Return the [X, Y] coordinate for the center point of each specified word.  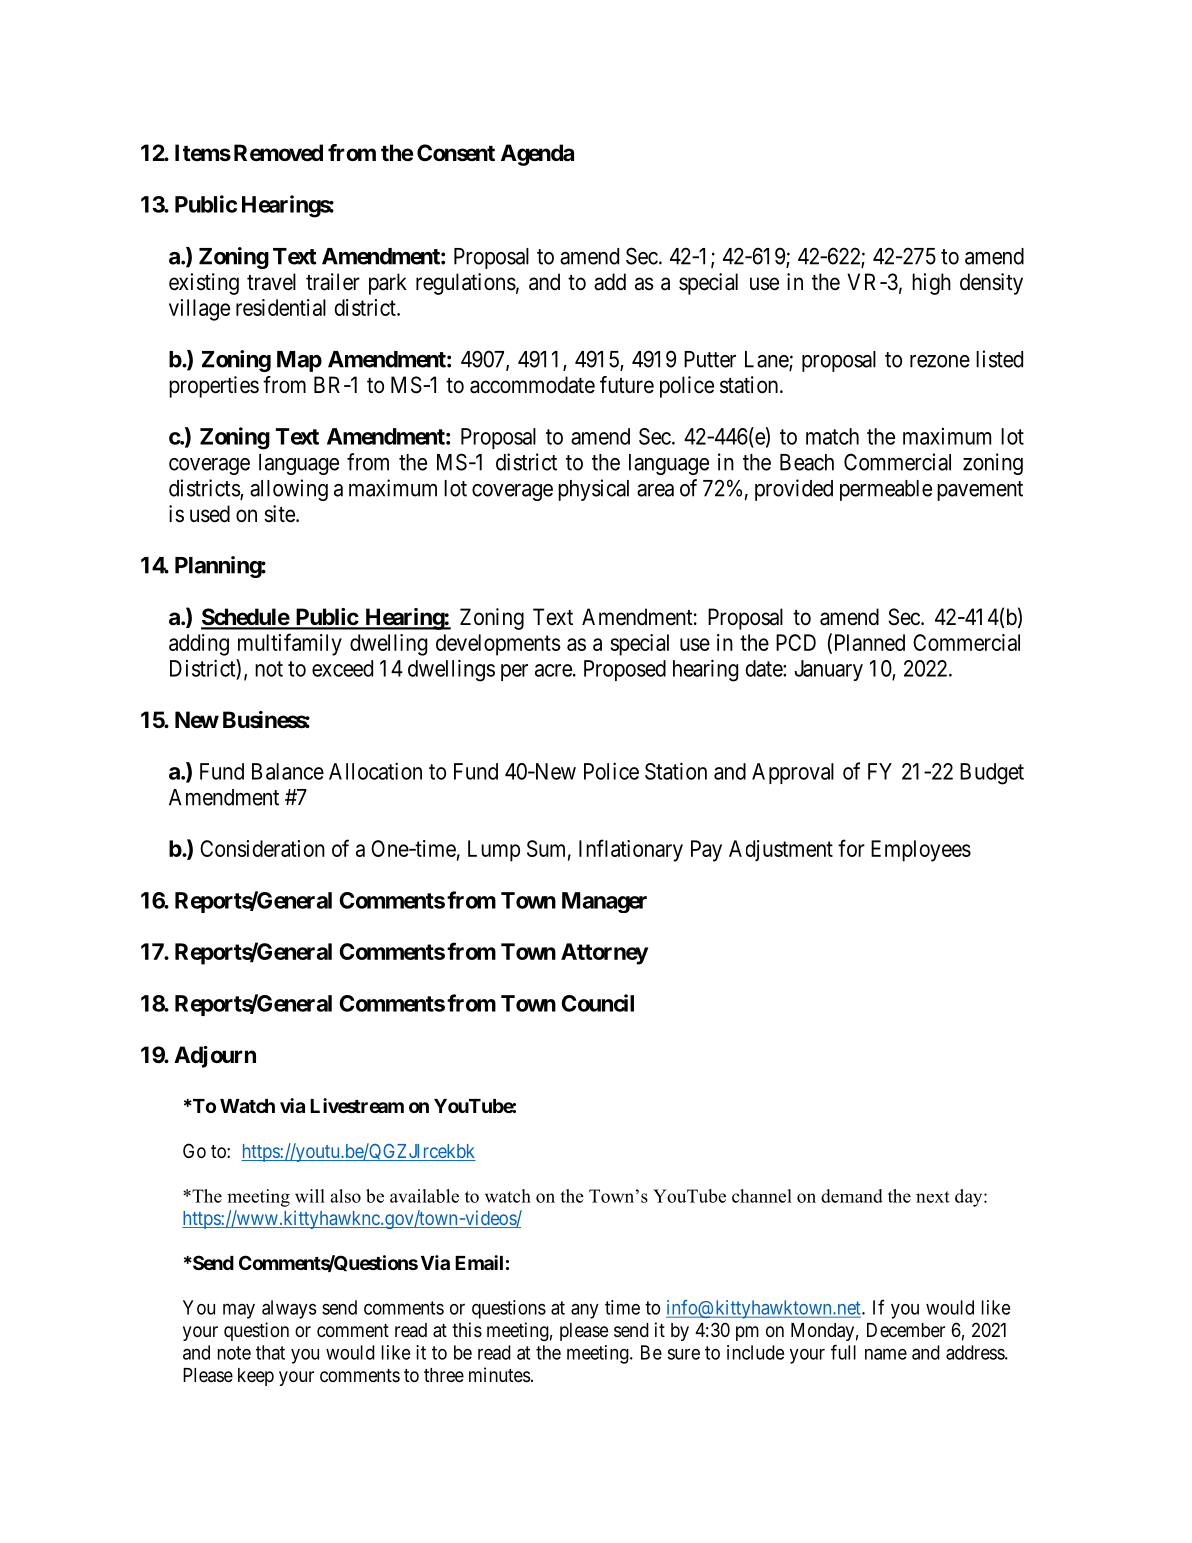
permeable [886, 490]
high [931, 284]
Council [597, 1003]
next [933, 1197]
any [585, 1311]
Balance [288, 771]
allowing [289, 490]
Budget [992, 774]
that [270, 1352]
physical [593, 490]
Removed [278, 153]
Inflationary [631, 850]
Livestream [357, 1105]
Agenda [537, 155]
